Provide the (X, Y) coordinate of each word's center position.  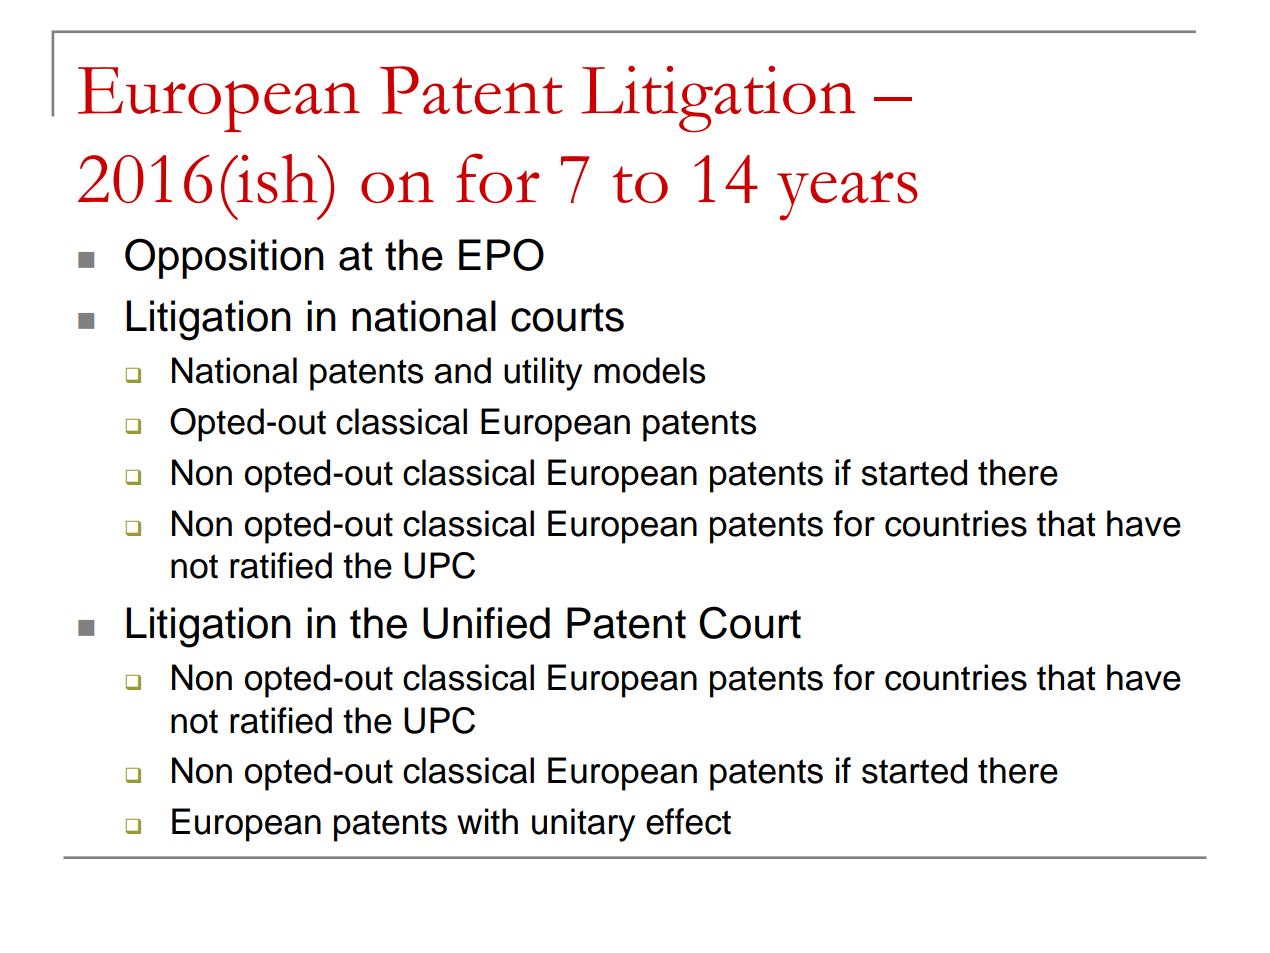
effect (688, 821)
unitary (583, 825)
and (463, 370)
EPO (501, 254)
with (487, 821)
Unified (486, 623)
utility (543, 374)
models (649, 370)
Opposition (224, 258)
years (847, 196)
